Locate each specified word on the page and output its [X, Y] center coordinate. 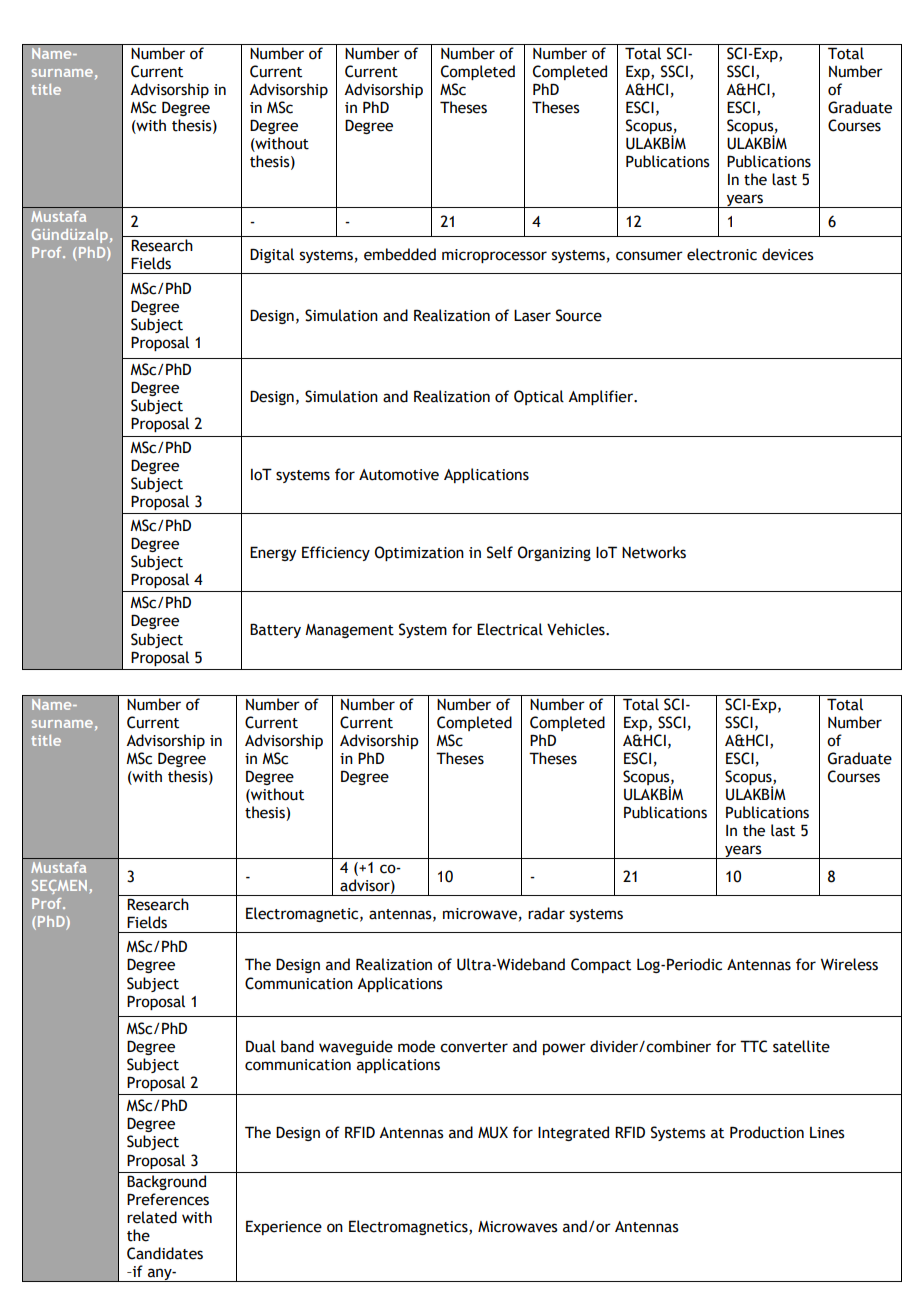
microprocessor [494, 256]
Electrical [510, 629]
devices [788, 254]
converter [474, 1047]
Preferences [168, 1199]
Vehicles [577, 629]
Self [500, 552]
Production [767, 1132]
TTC [754, 1046]
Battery [275, 630]
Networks [654, 552]
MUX [493, 1132]
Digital [272, 255]
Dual [261, 1046]
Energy [273, 553]
